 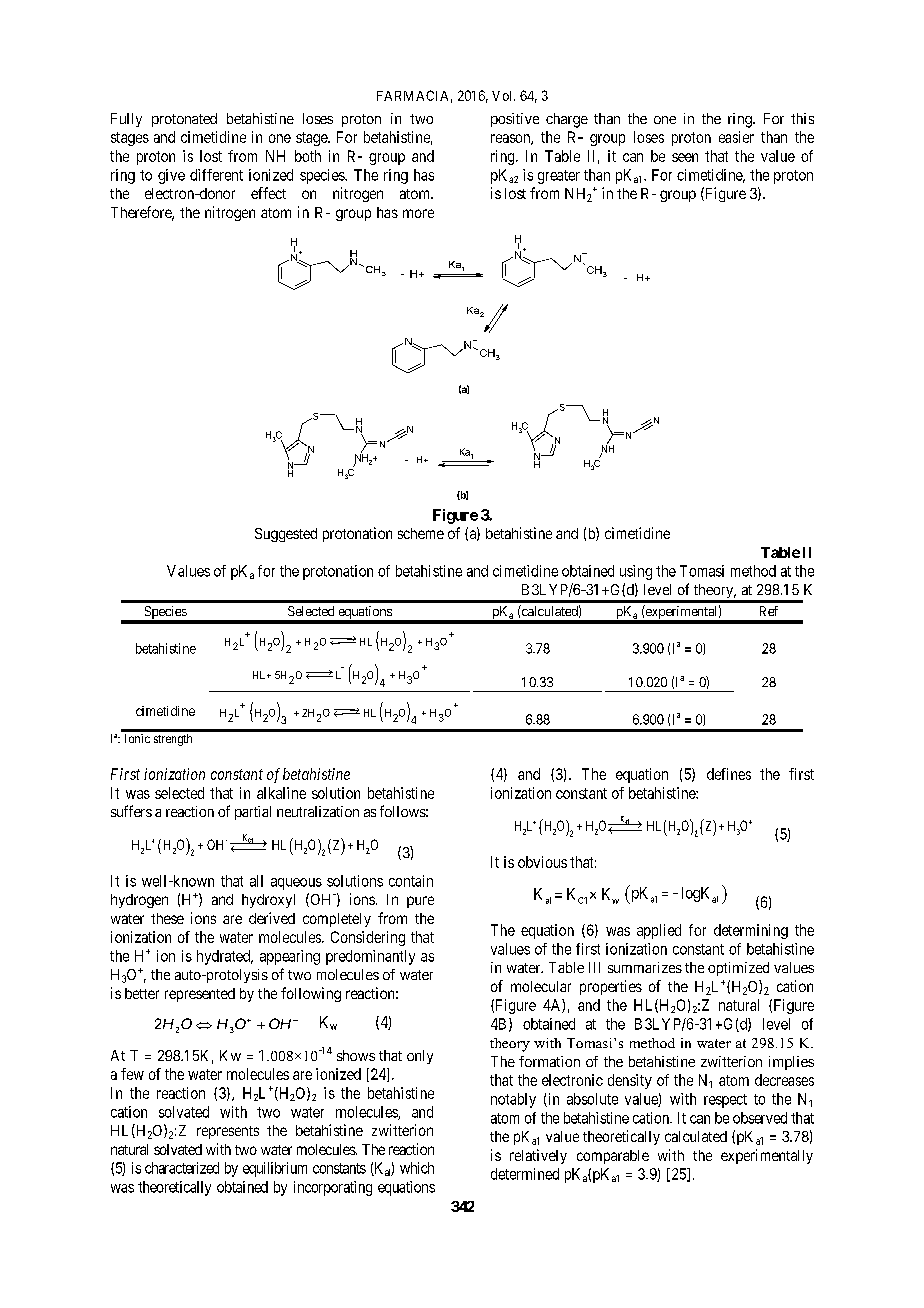 I want to click on these, so click(x=167, y=918).
